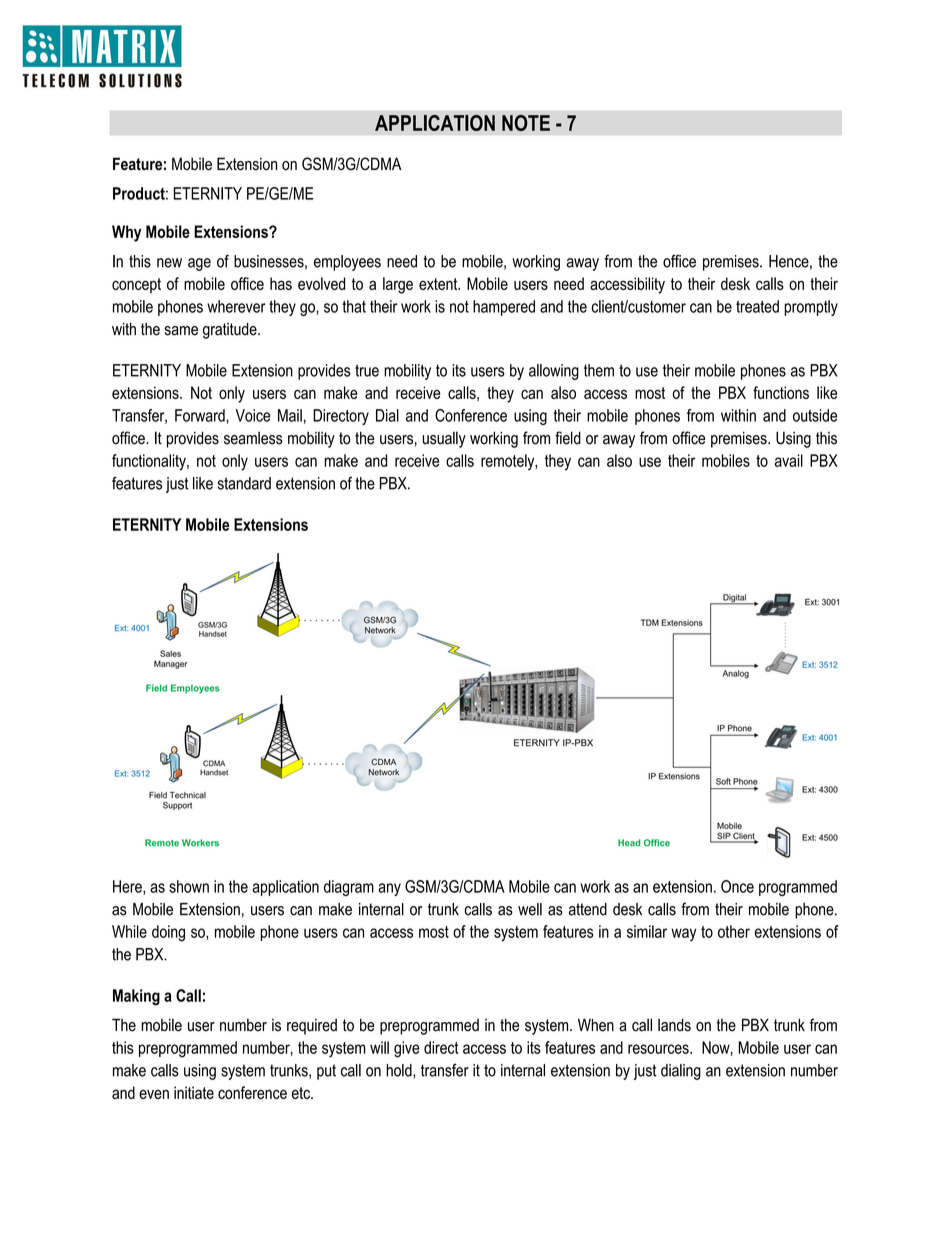  I want to click on standard, so click(244, 483).
